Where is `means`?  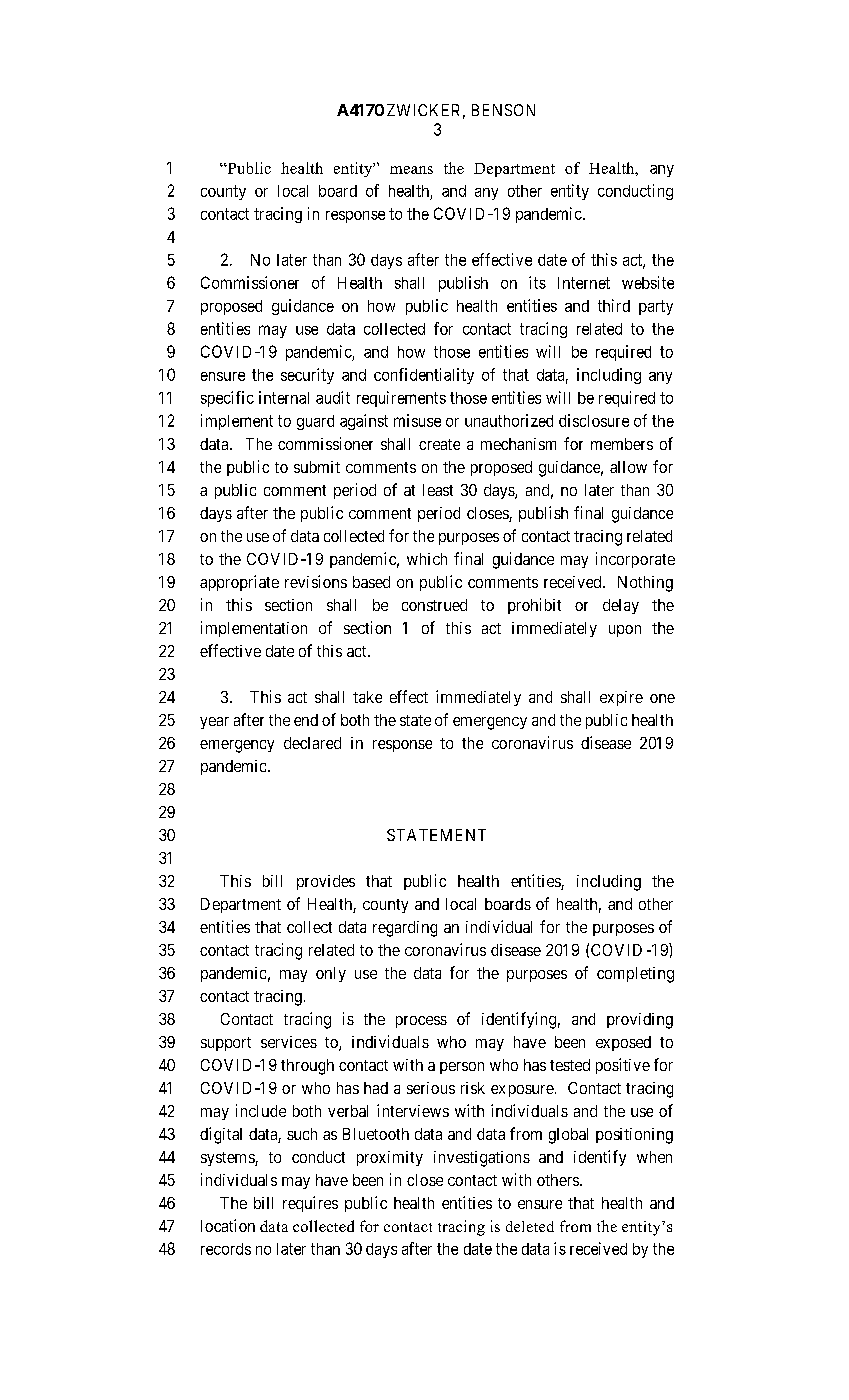
means is located at coordinates (411, 170).
